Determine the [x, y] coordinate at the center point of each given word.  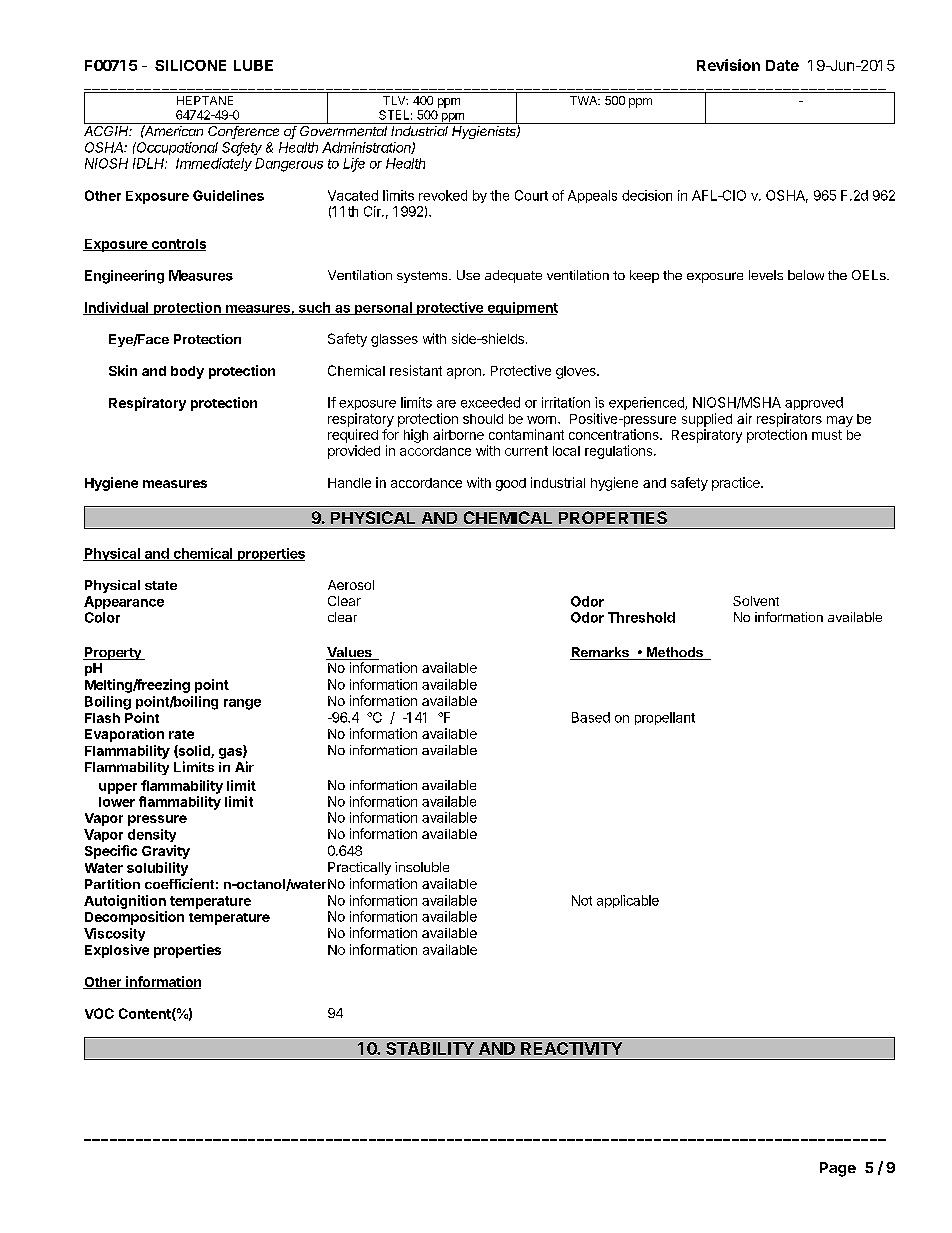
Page [838, 1169]
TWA [585, 100]
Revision [728, 65]
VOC [99, 1013]
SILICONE [190, 65]
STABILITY [430, 1048]
